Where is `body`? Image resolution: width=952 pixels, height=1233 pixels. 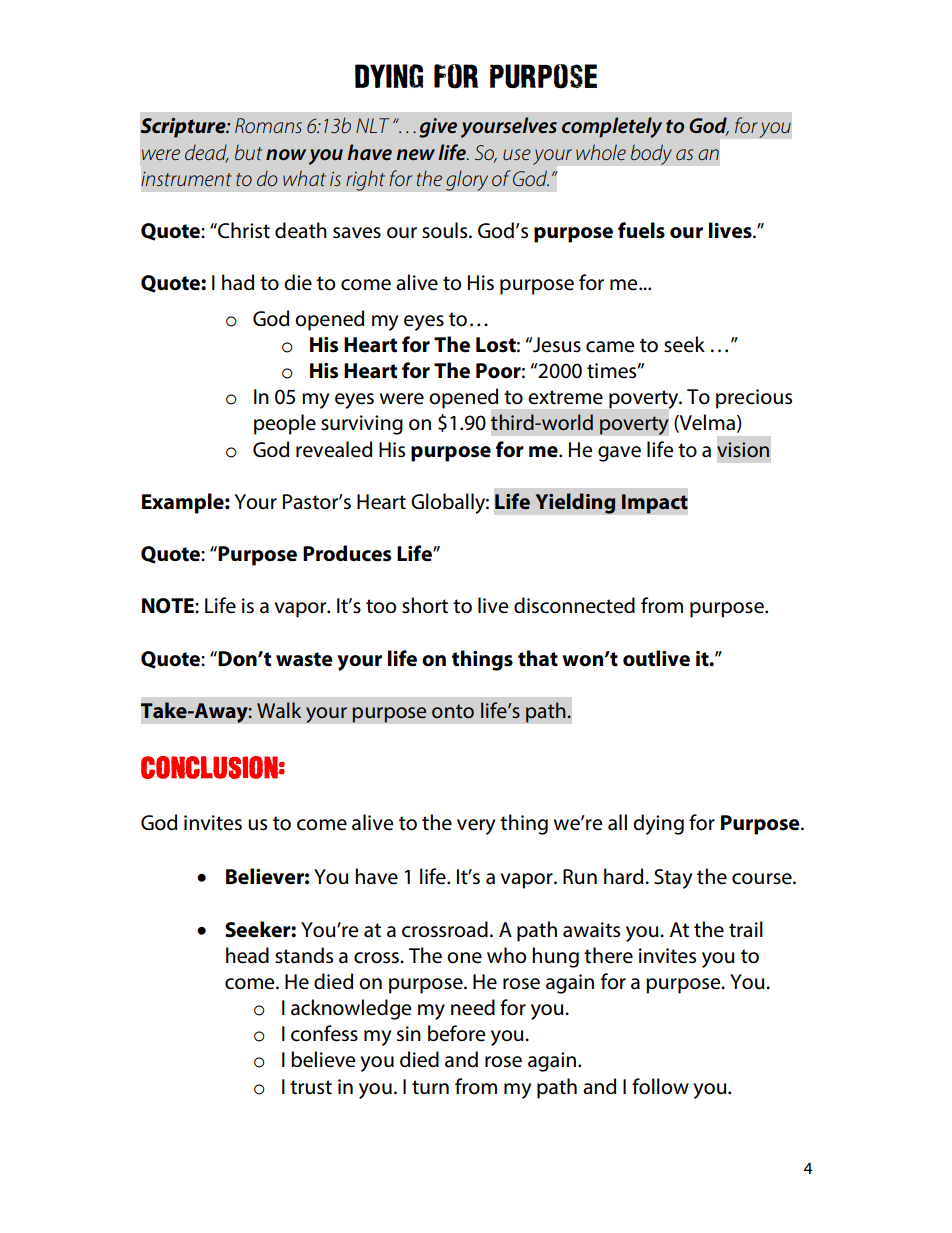 body is located at coordinates (651, 154).
